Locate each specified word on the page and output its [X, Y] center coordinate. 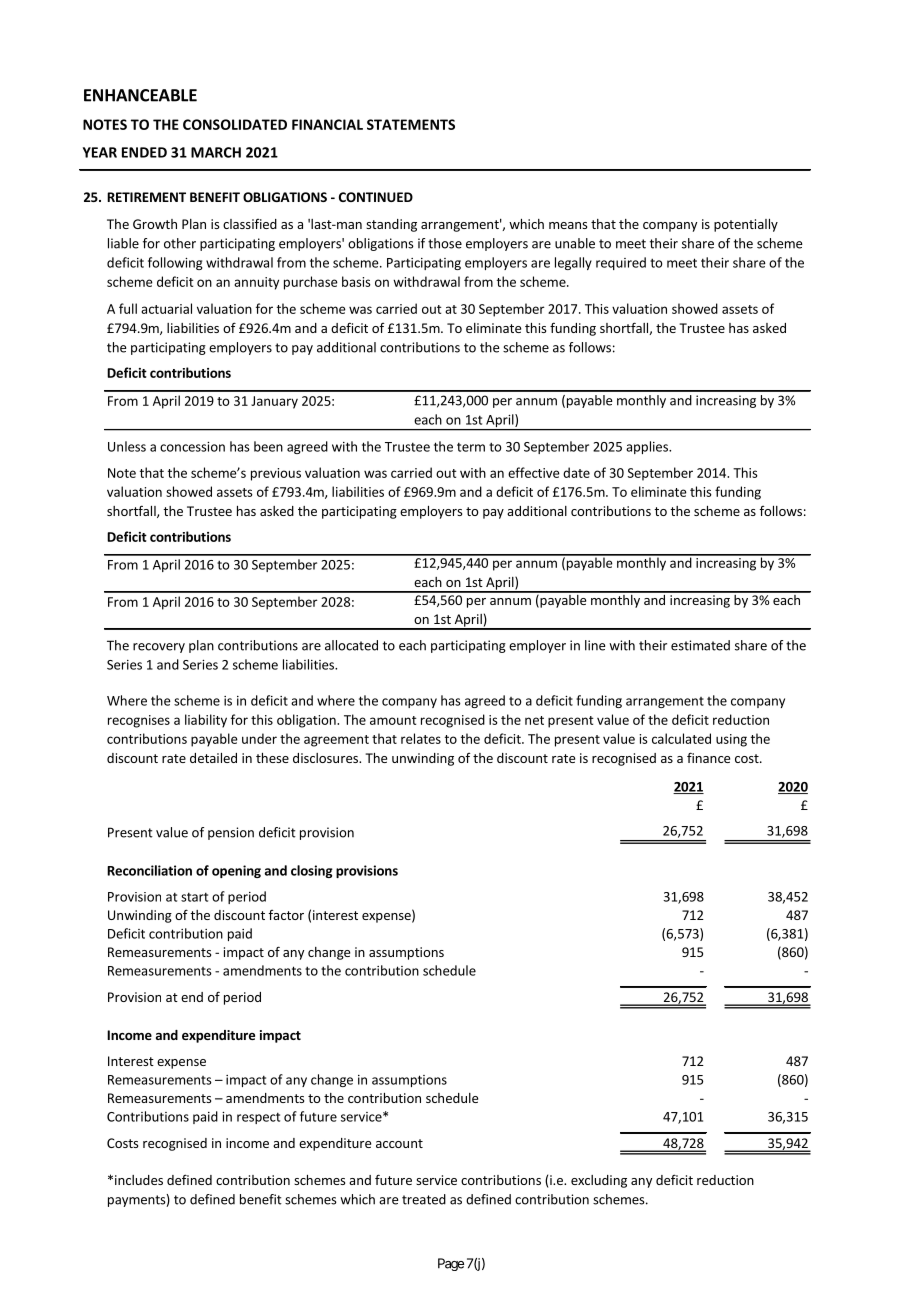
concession [192, 447]
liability [206, 721]
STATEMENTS [411, 124]
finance [708, 757]
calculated [681, 738]
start [194, 897]
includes [139, 1180]
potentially [746, 225]
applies [648, 447]
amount [393, 720]
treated [424, 1199]
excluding [599, 1181]
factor [286, 915]
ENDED [144, 152]
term [471, 447]
